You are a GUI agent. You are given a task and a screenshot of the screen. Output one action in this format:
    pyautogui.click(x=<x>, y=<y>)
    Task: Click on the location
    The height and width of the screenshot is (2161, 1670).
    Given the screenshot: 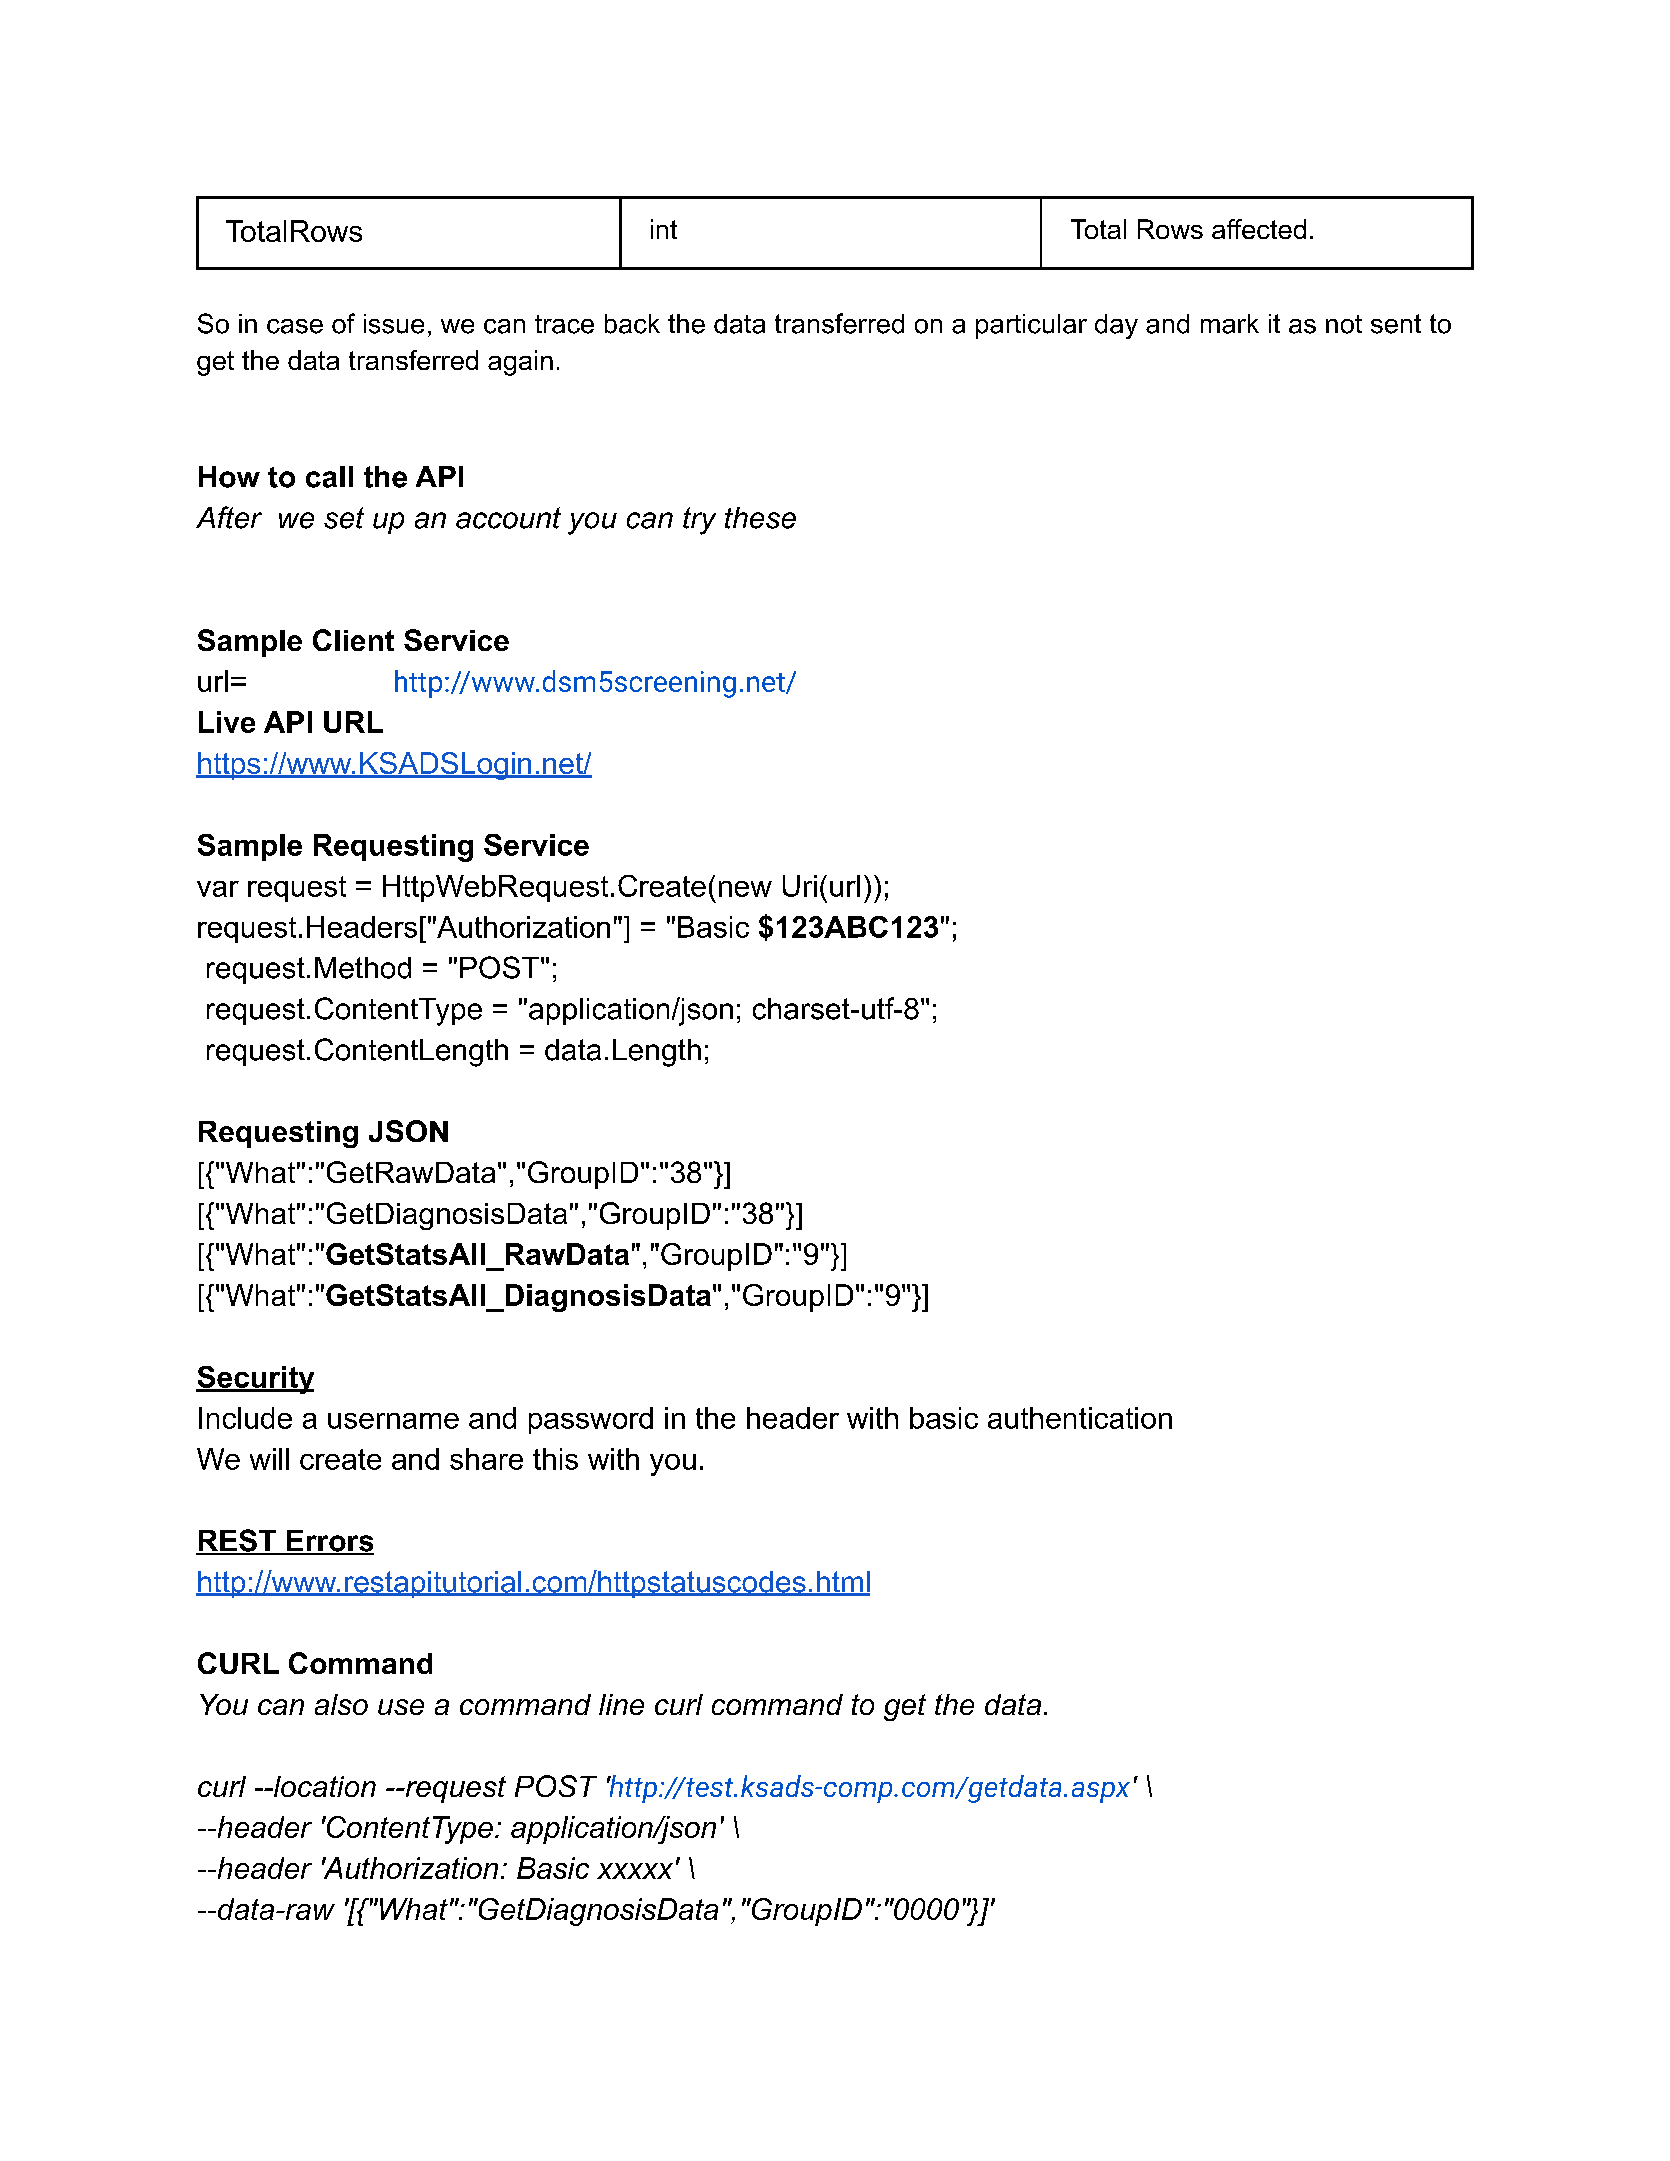 What is the action you would take?
    pyautogui.click(x=323, y=1786)
